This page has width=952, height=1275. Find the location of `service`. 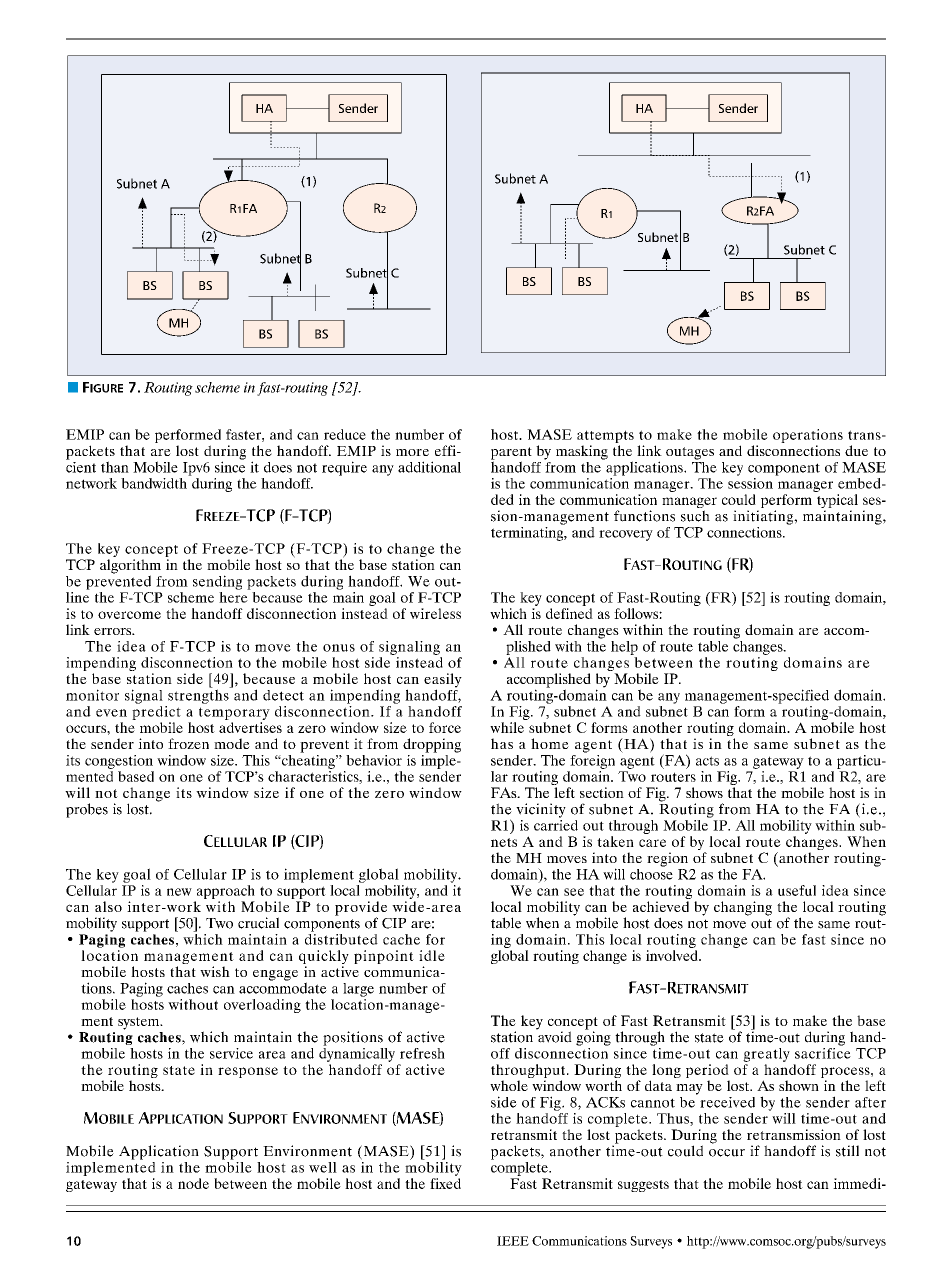

service is located at coordinates (231, 1053).
